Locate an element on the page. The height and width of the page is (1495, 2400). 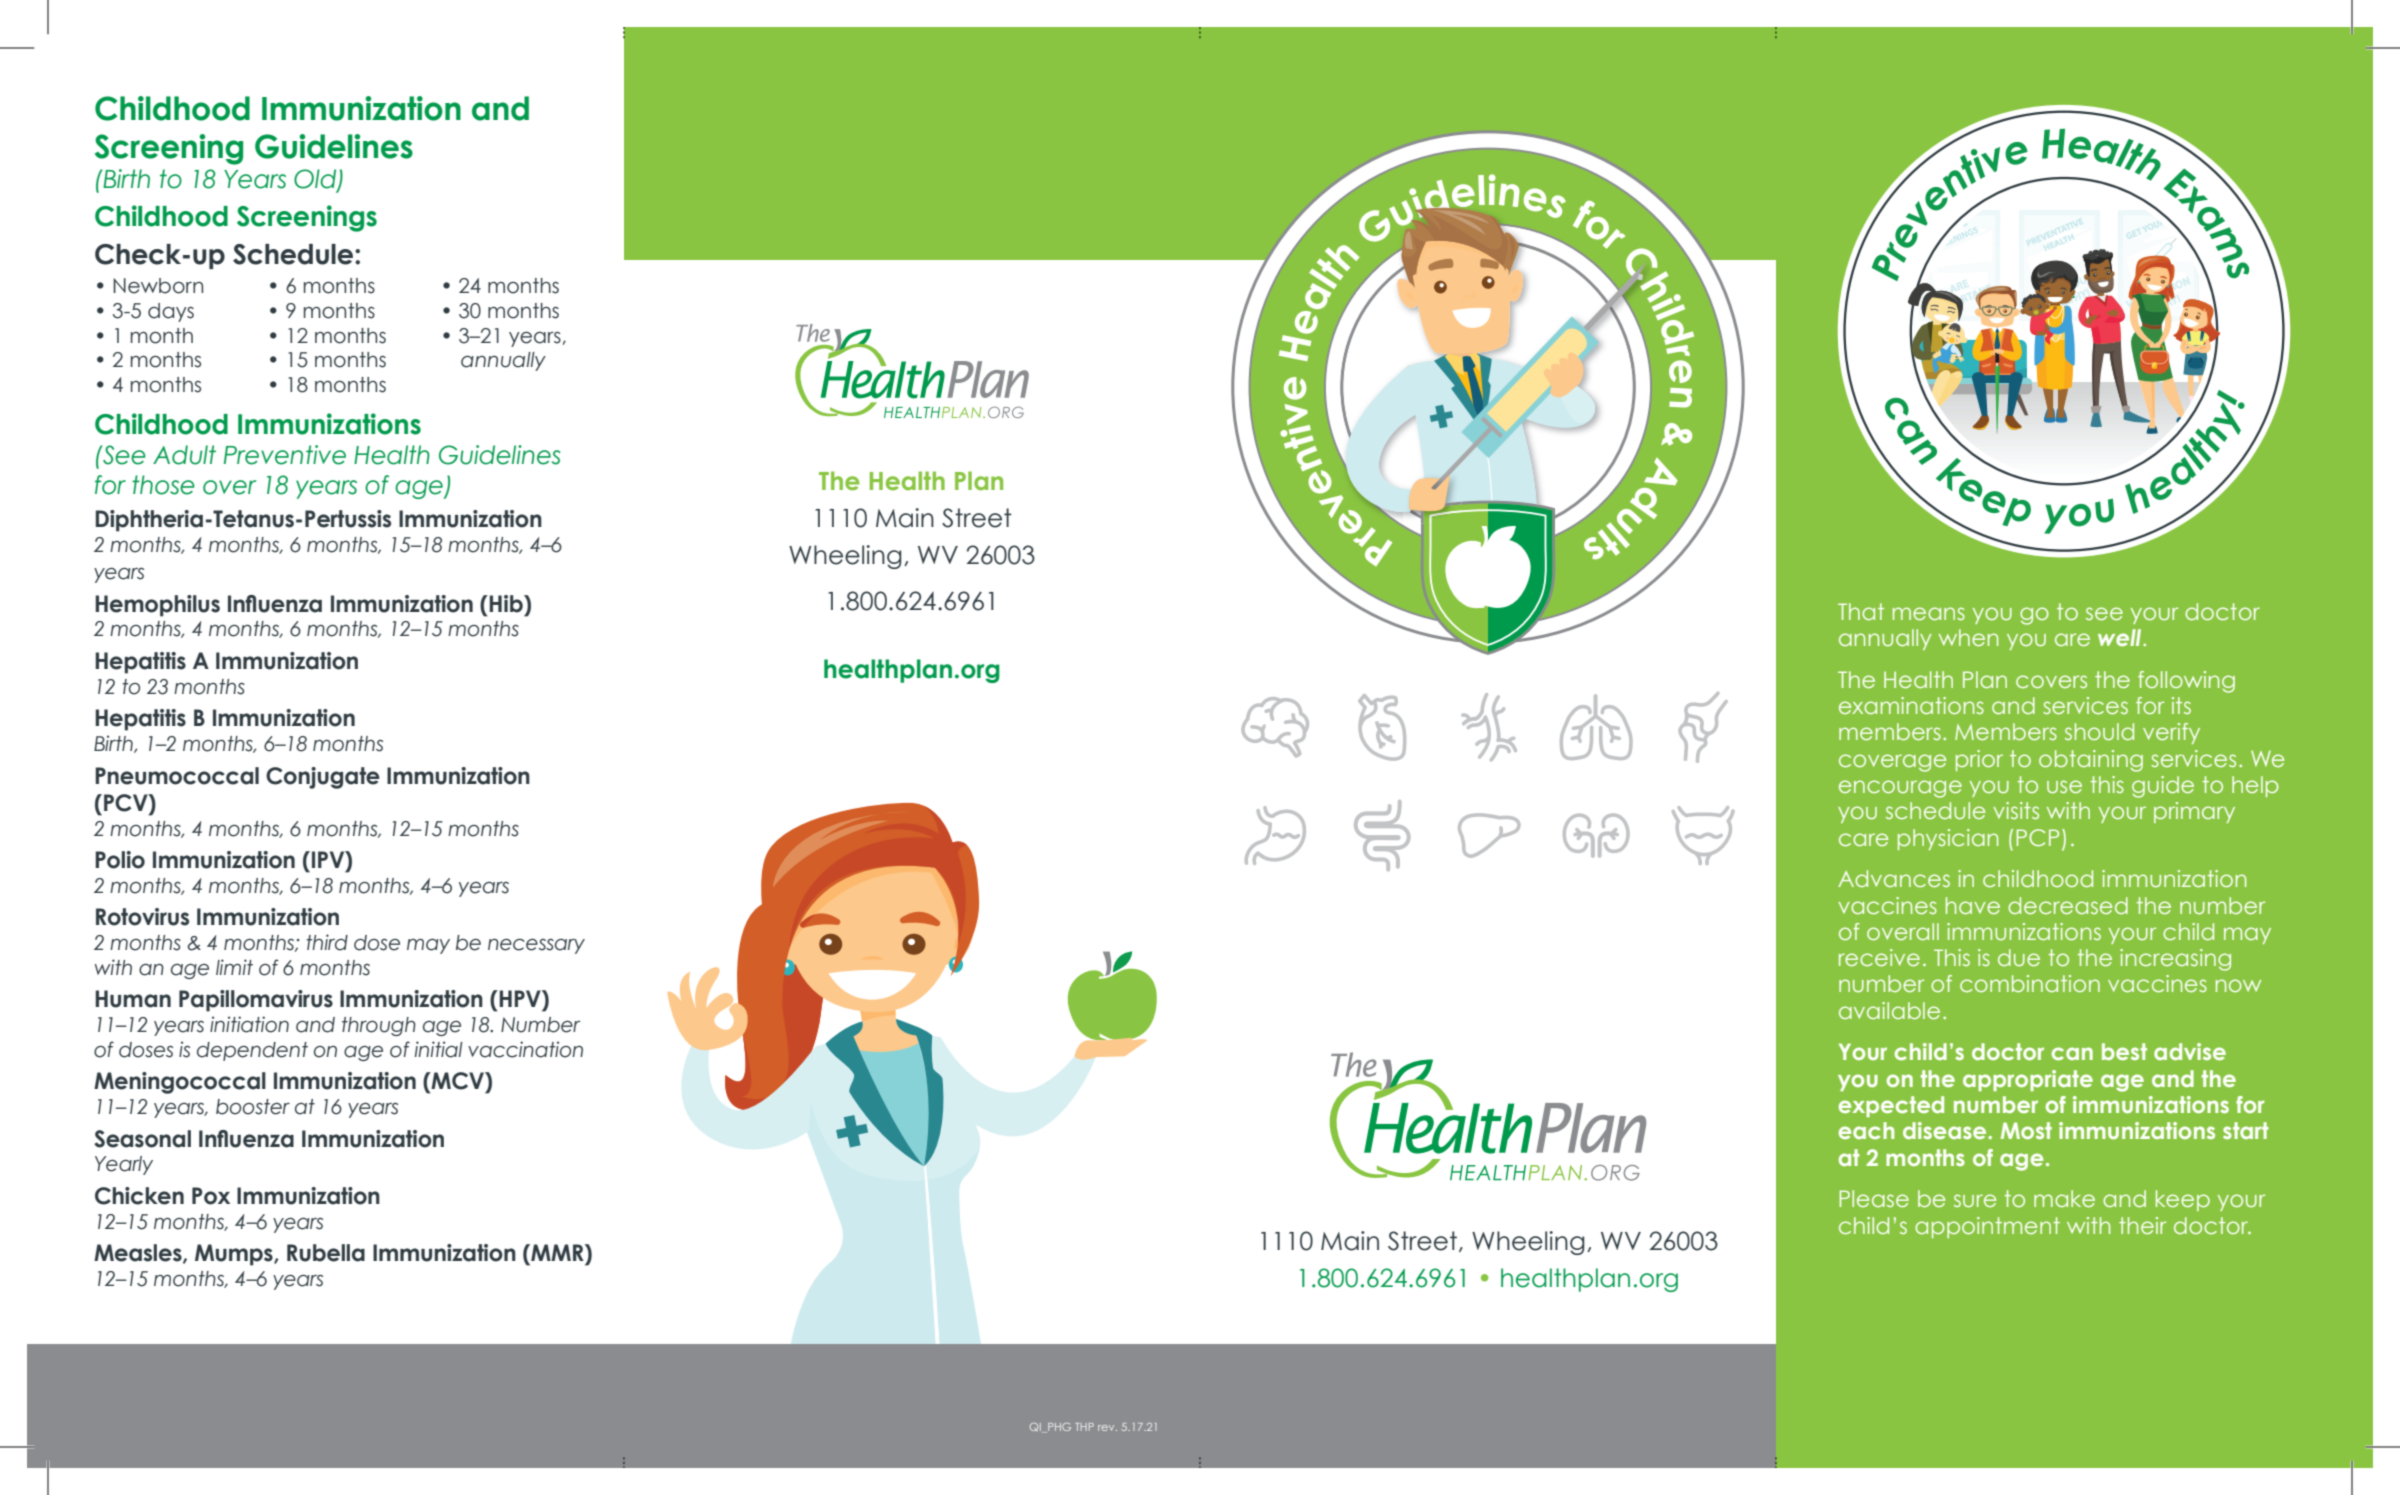
means is located at coordinates (1929, 613).
